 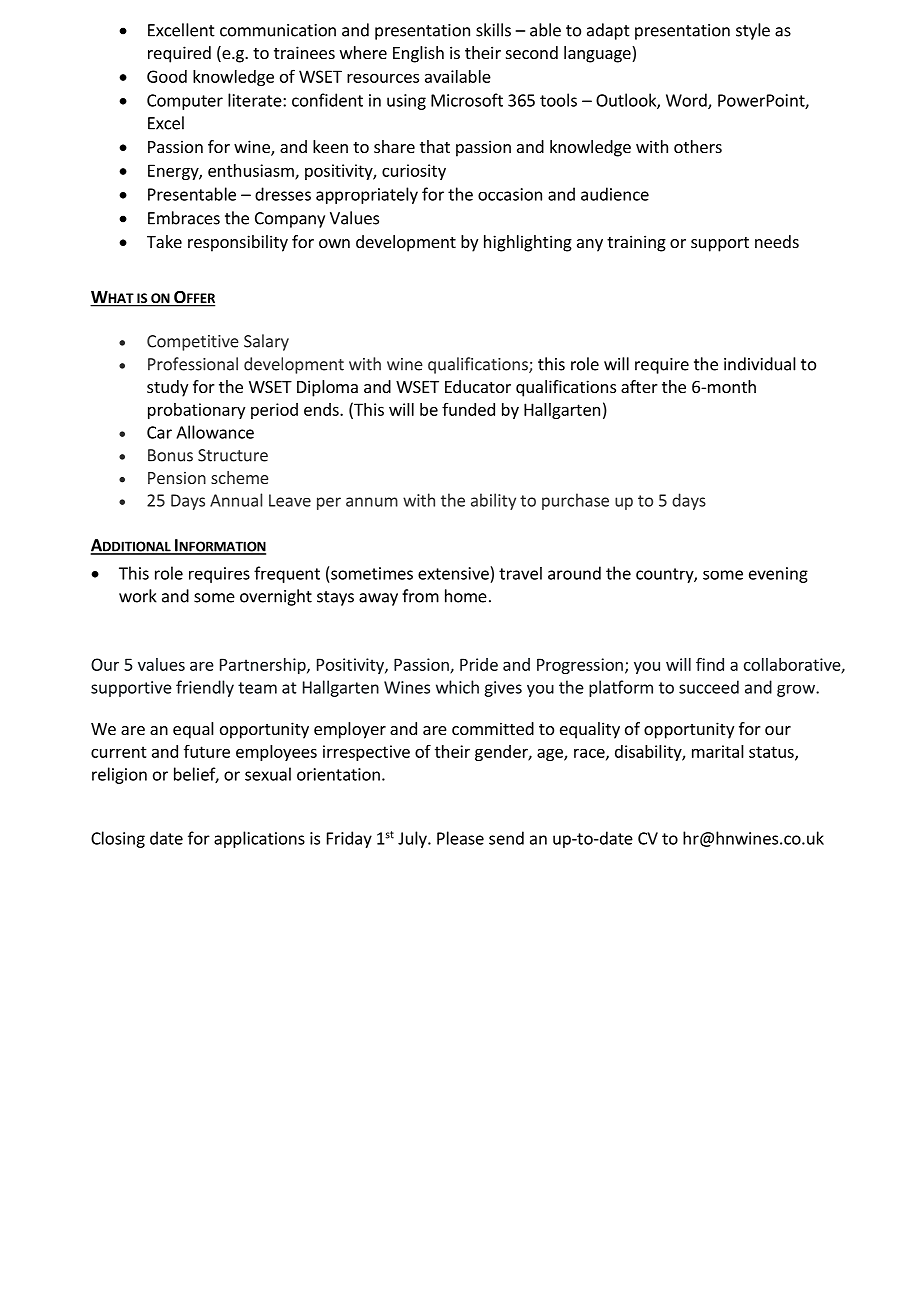 What do you see at coordinates (777, 241) in the screenshot?
I see `needs` at bounding box center [777, 241].
